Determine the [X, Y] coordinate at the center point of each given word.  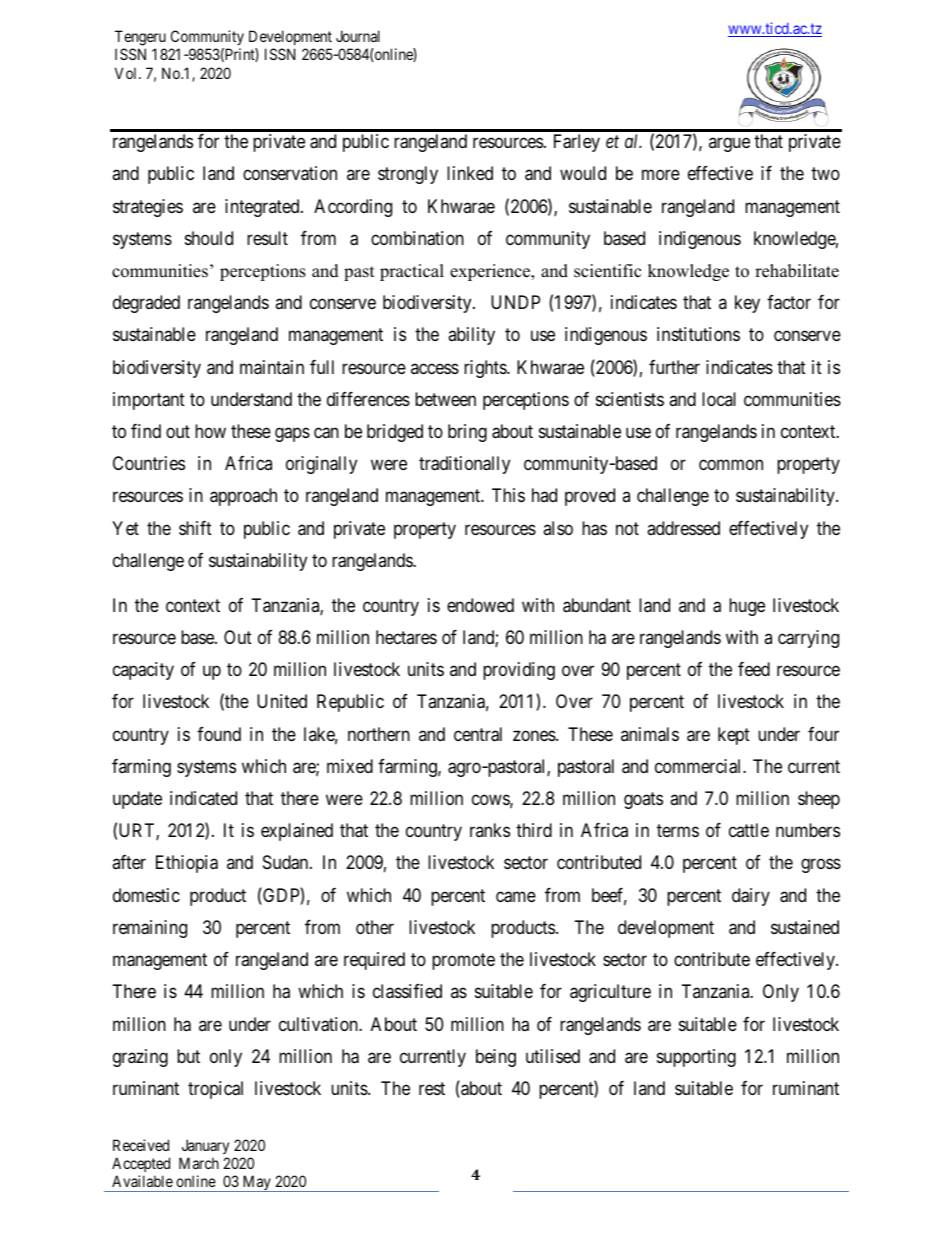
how [210, 431]
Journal [358, 36]
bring [467, 433]
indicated [203, 798]
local [719, 399]
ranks [490, 830]
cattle [749, 830]
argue [729, 144]
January [204, 1148]
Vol [127, 73]
